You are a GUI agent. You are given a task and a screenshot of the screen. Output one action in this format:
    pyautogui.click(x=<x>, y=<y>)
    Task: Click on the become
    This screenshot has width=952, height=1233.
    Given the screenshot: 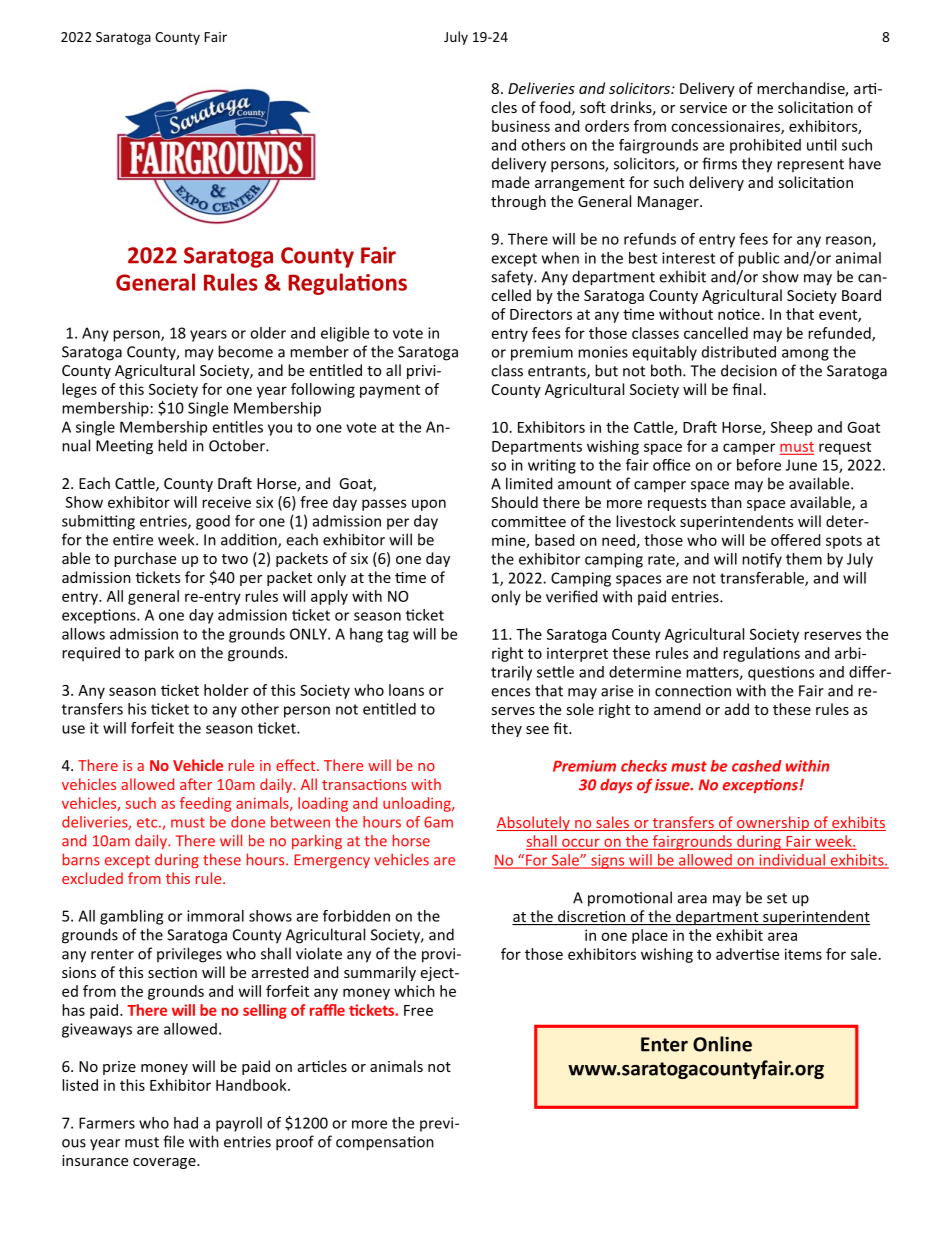 What is the action you would take?
    pyautogui.click(x=245, y=351)
